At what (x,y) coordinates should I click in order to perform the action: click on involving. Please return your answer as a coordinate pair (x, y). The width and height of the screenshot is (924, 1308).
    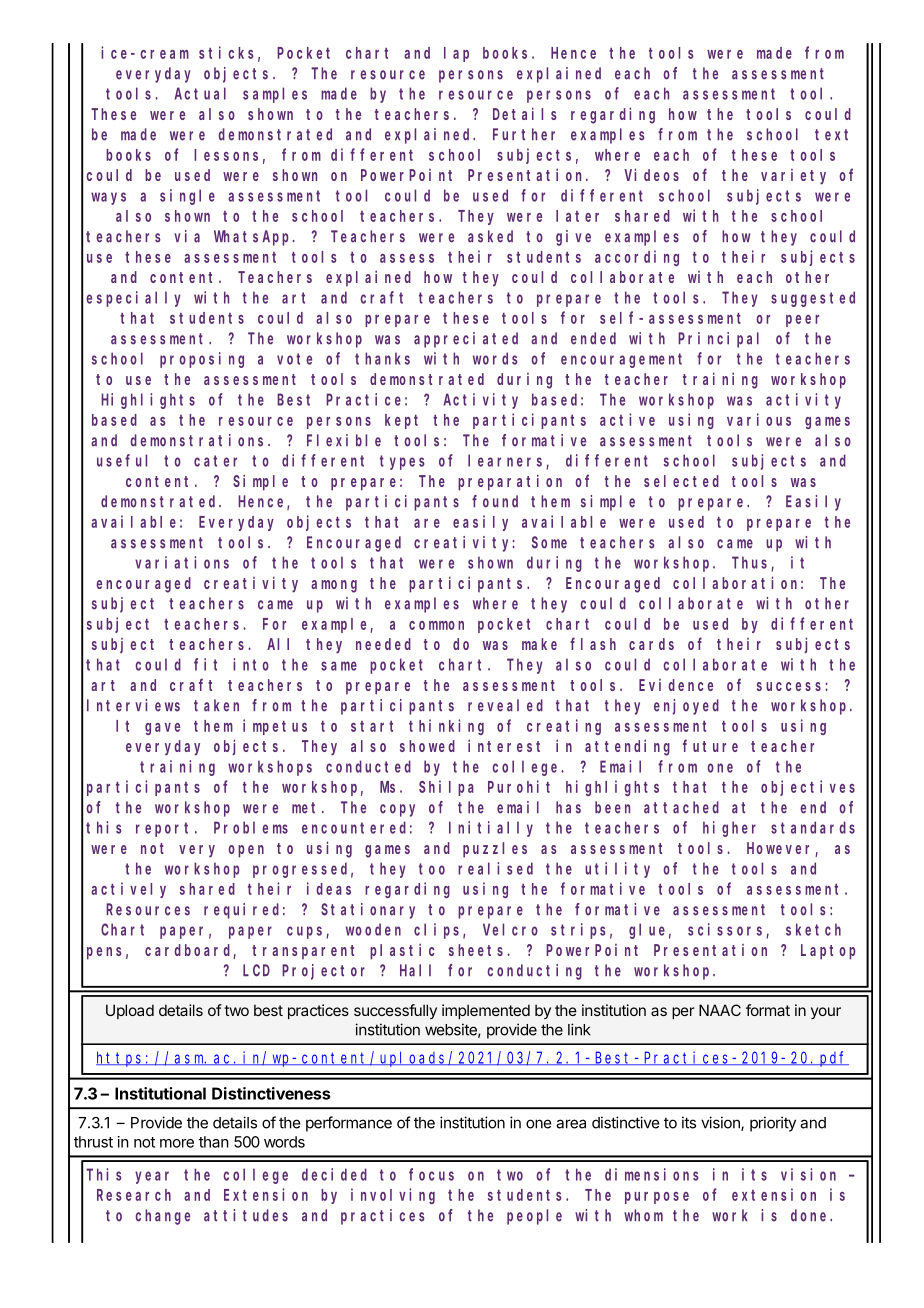
    Looking at the image, I should click on (393, 1196).
